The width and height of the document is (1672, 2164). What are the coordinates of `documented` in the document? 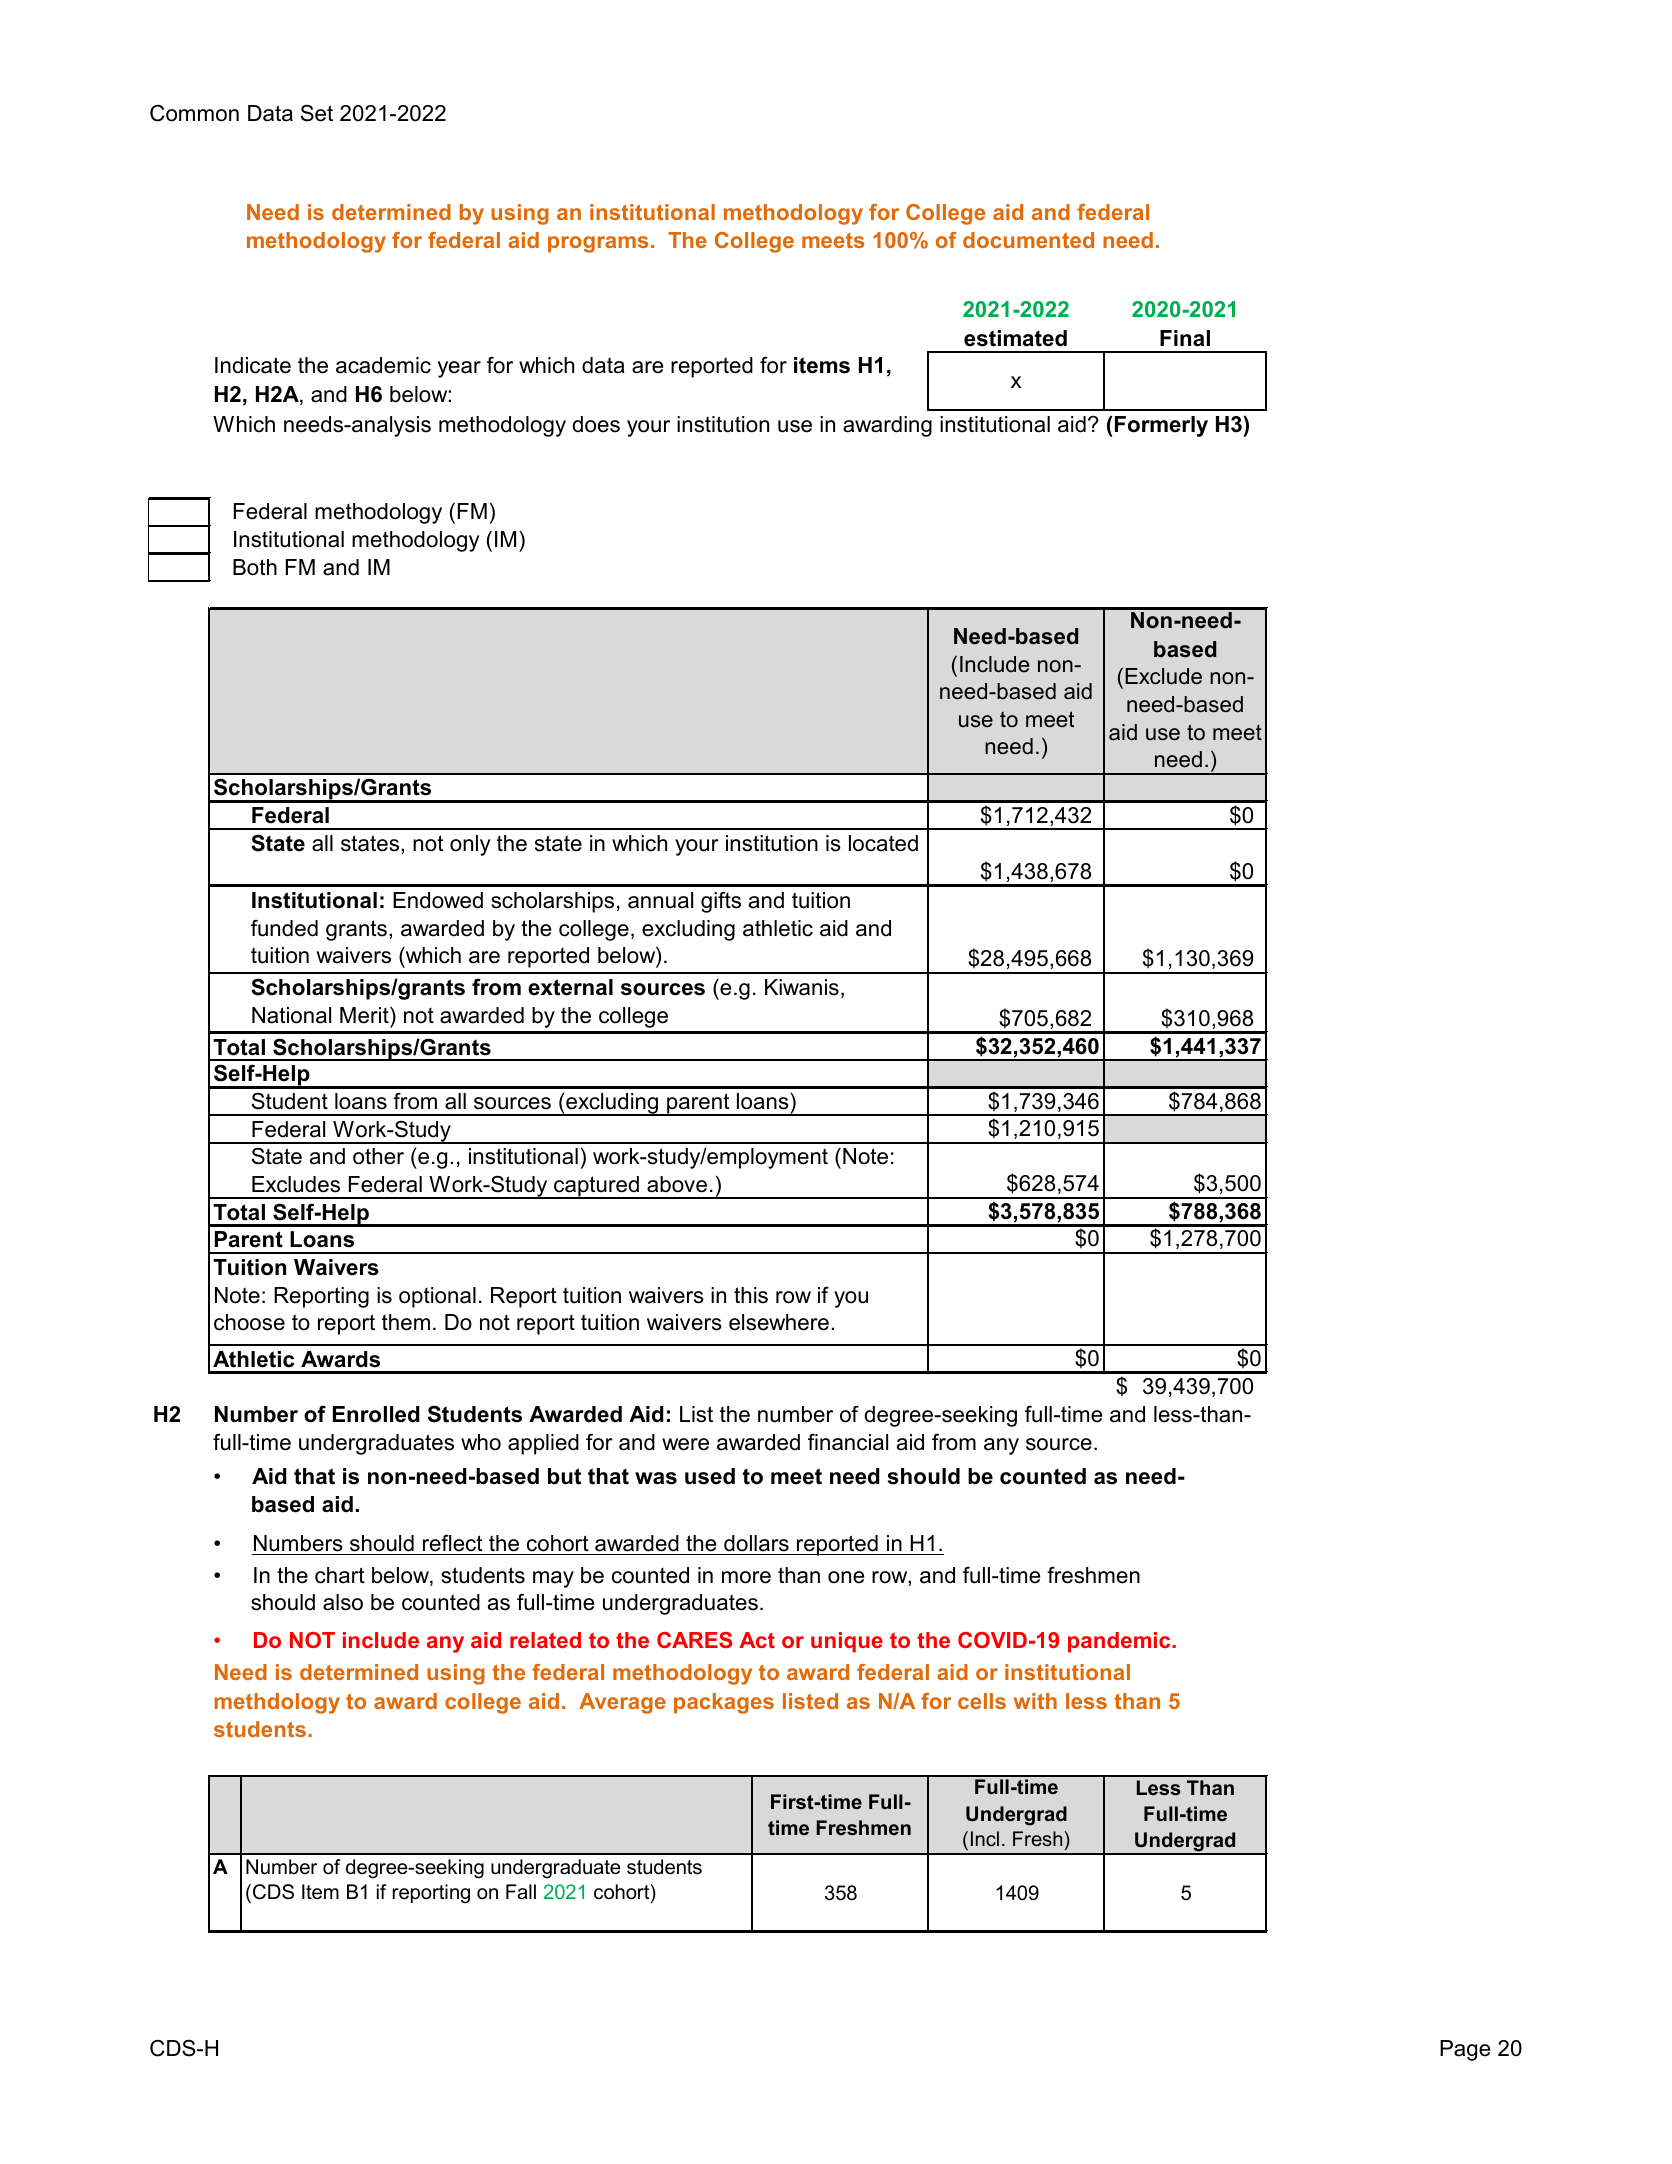 It's located at (1028, 240).
